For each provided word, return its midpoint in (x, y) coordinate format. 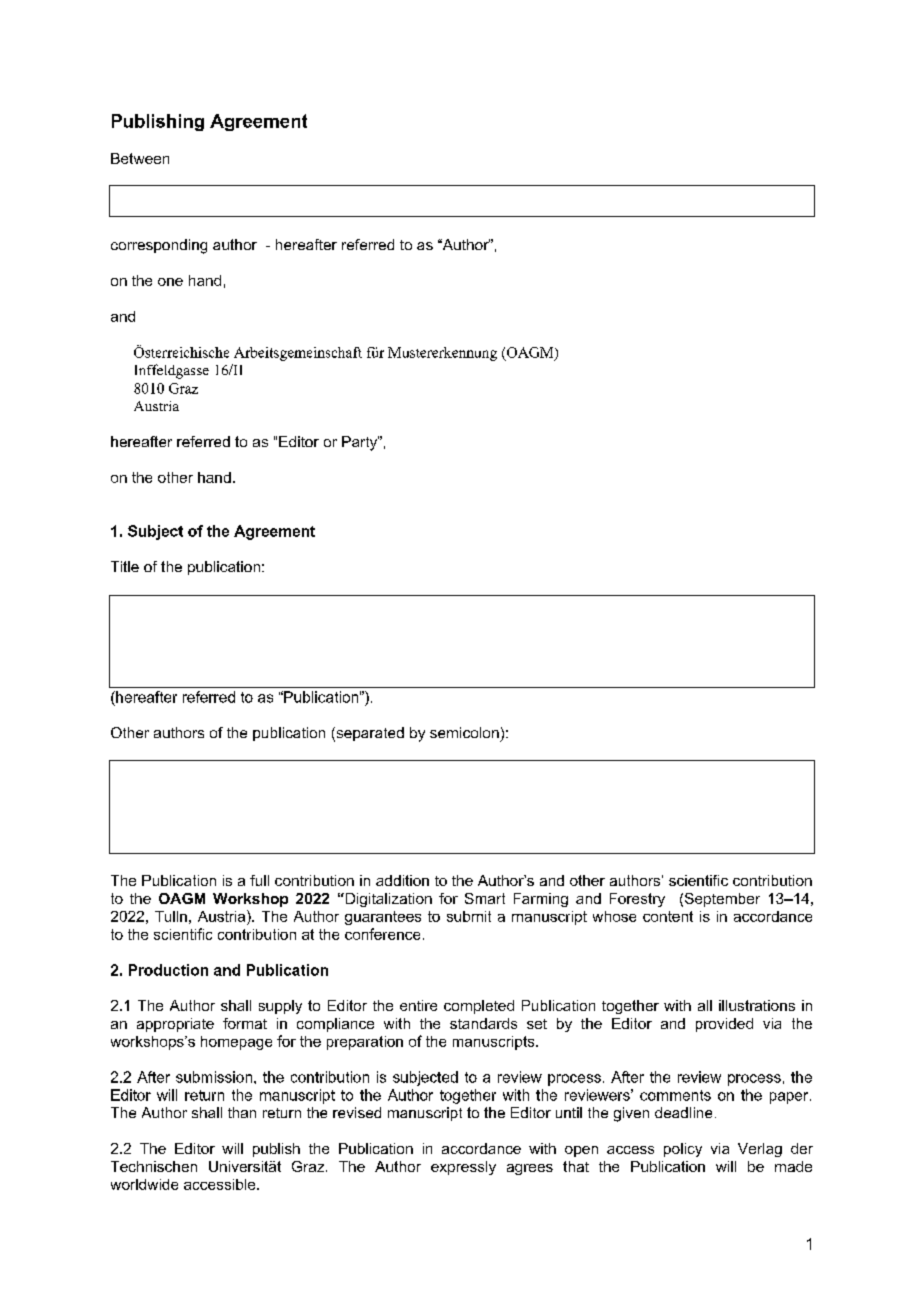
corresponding (159, 246)
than (242, 1112)
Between (140, 158)
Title (125, 566)
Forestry (637, 900)
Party (360, 443)
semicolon (464, 732)
